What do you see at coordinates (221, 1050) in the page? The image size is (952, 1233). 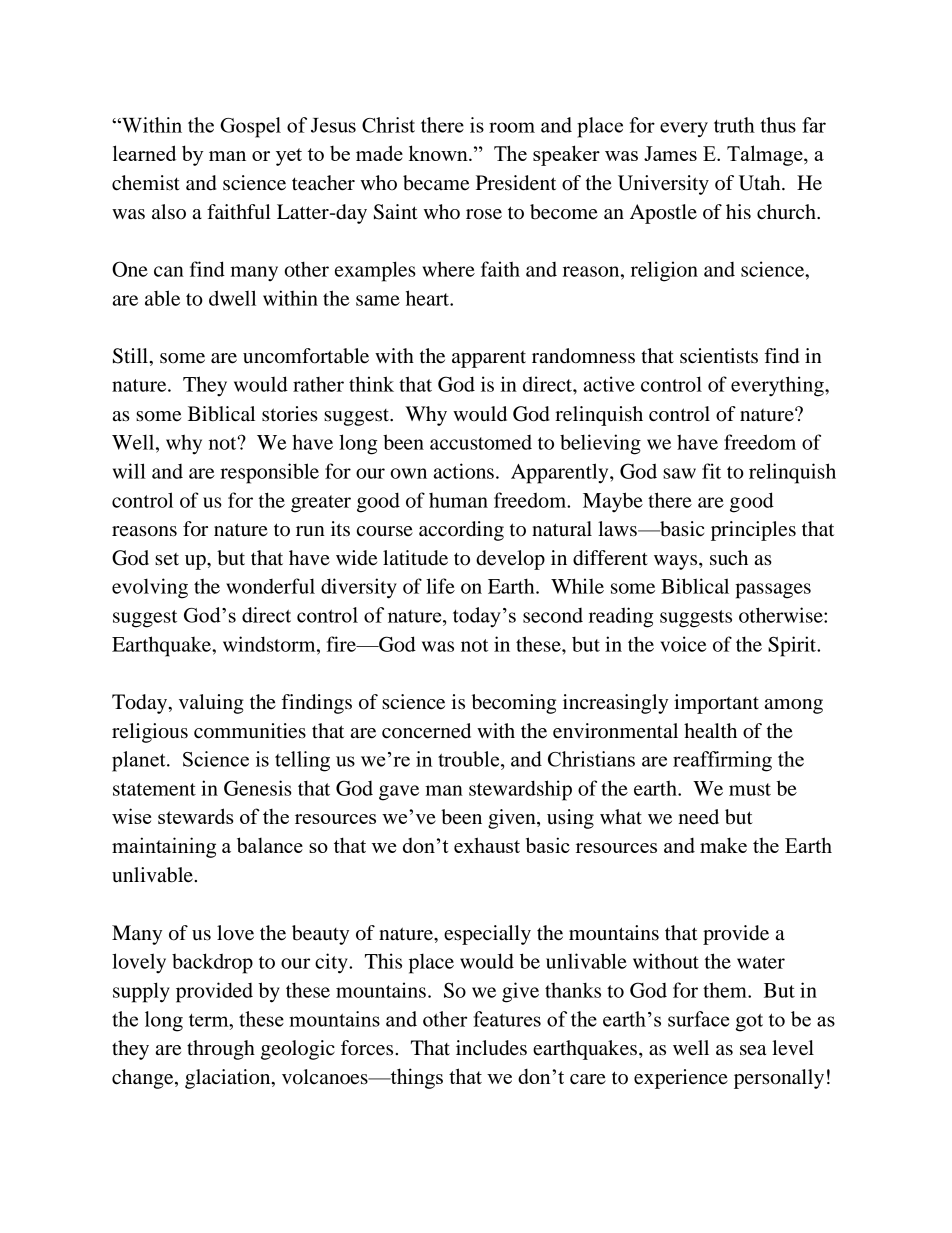 I see `through` at bounding box center [221, 1050].
